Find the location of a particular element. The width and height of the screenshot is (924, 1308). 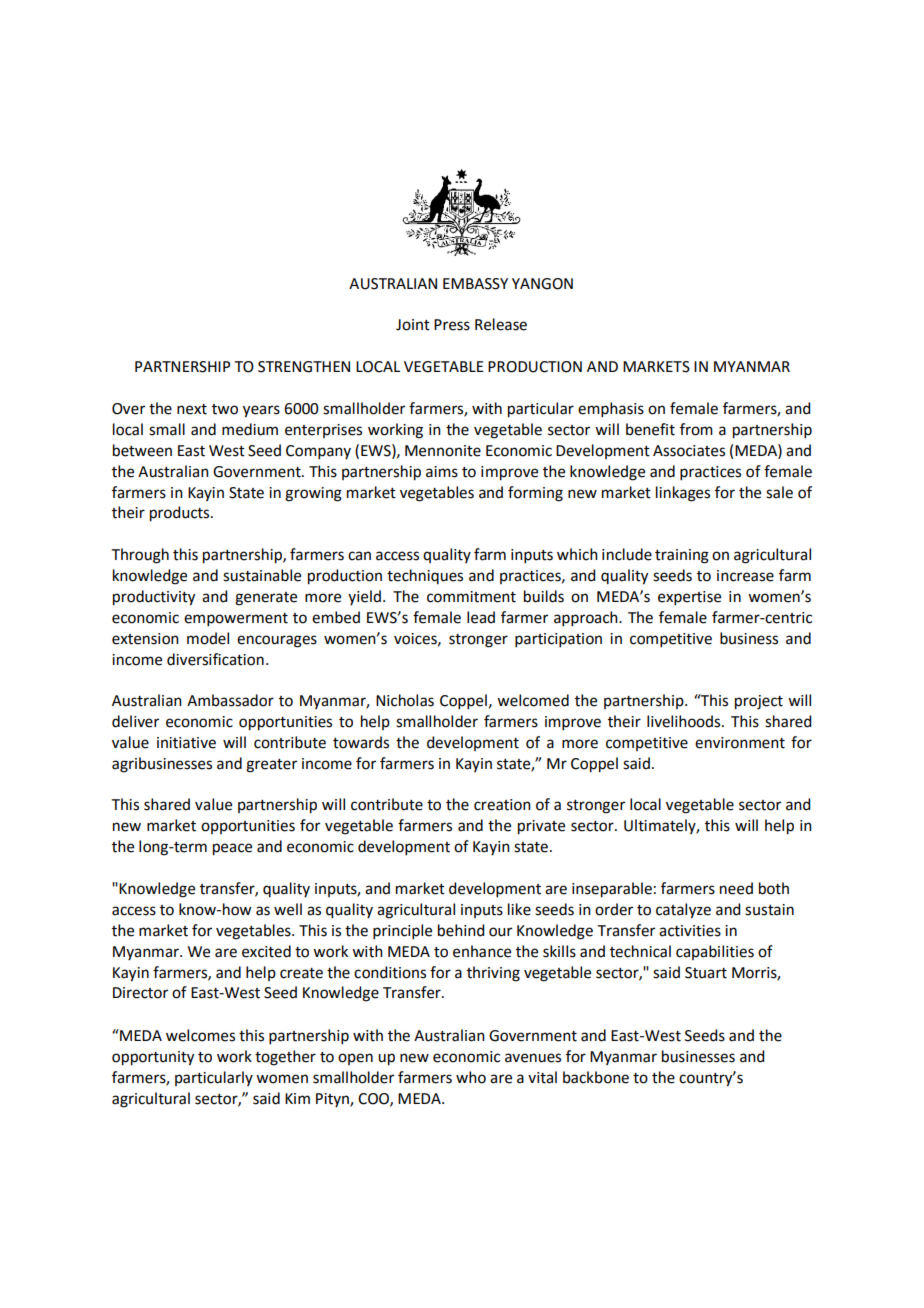

STRENGTHEN is located at coordinates (304, 367).
